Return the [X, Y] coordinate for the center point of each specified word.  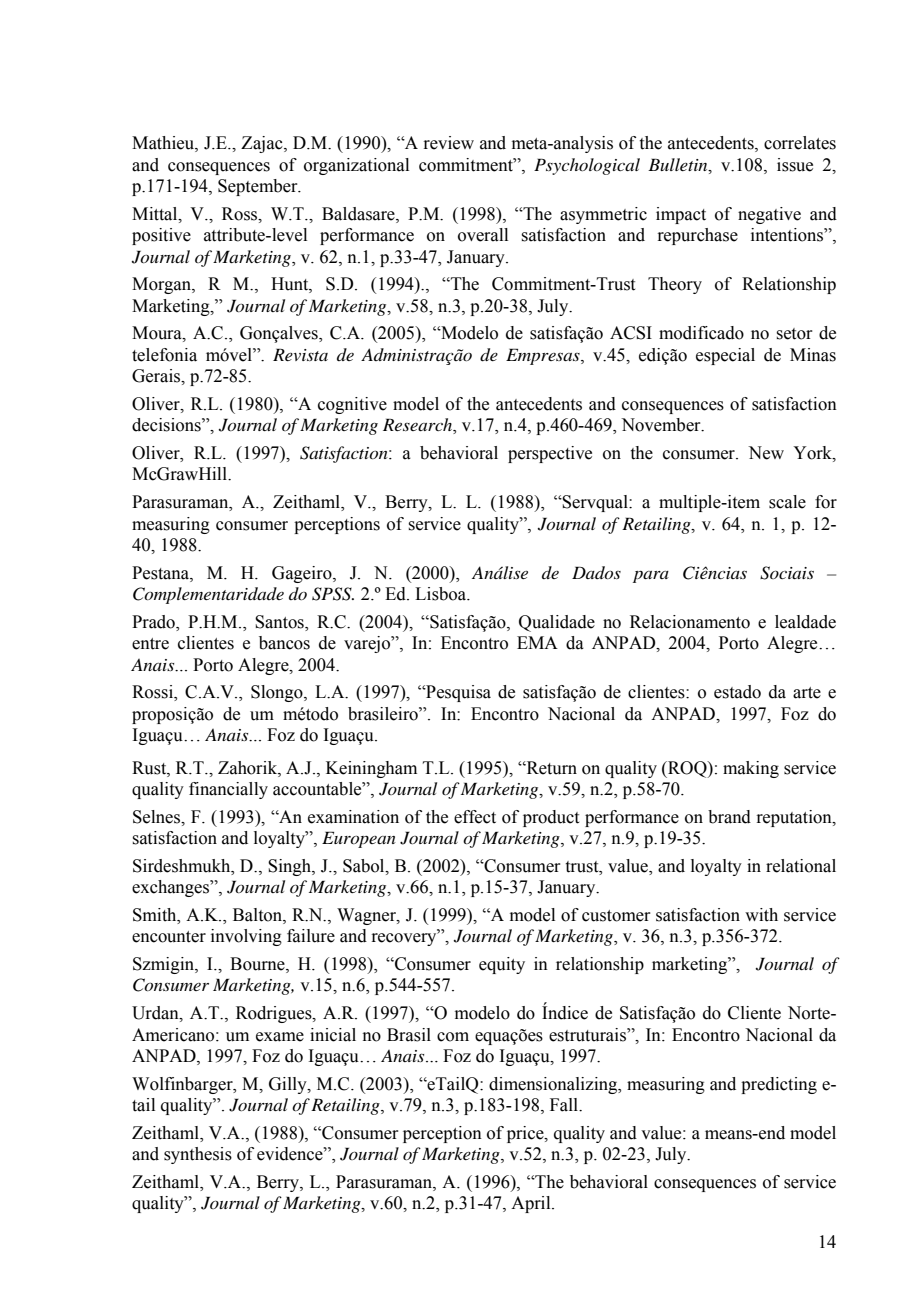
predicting [779, 1085]
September [259, 187]
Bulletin [679, 165]
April [532, 1204]
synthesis [198, 1155]
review [448, 143]
